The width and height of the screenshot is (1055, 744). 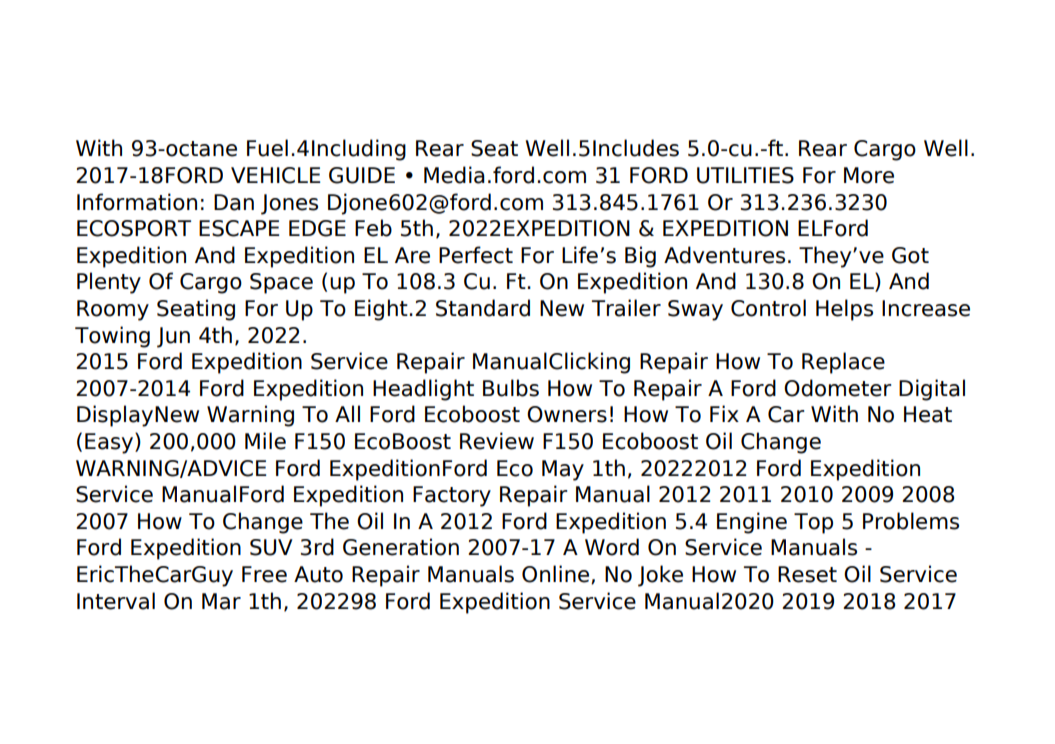 What do you see at coordinates (265, 441) in the screenshot?
I see `Mile` at bounding box center [265, 441].
